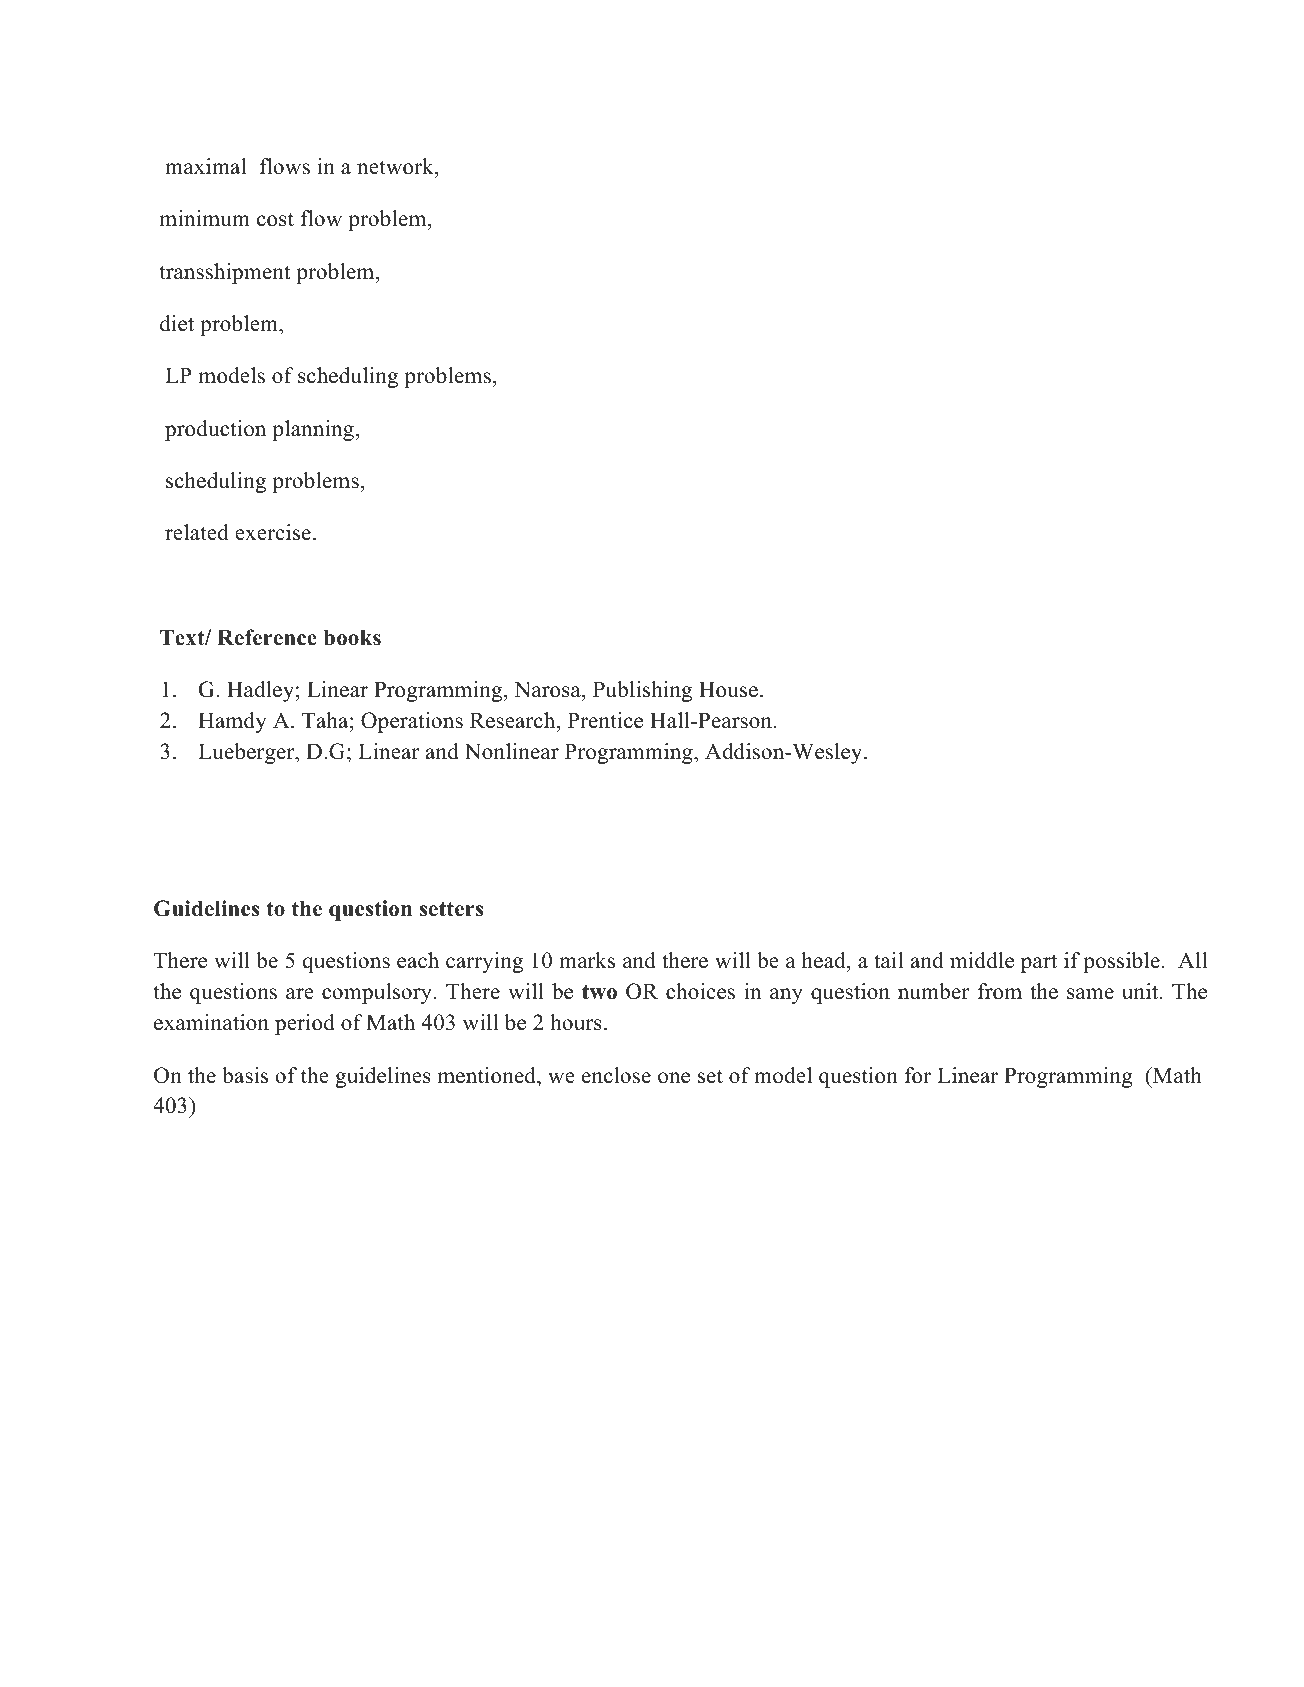  What do you see at coordinates (451, 909) in the image?
I see `setters` at bounding box center [451, 909].
